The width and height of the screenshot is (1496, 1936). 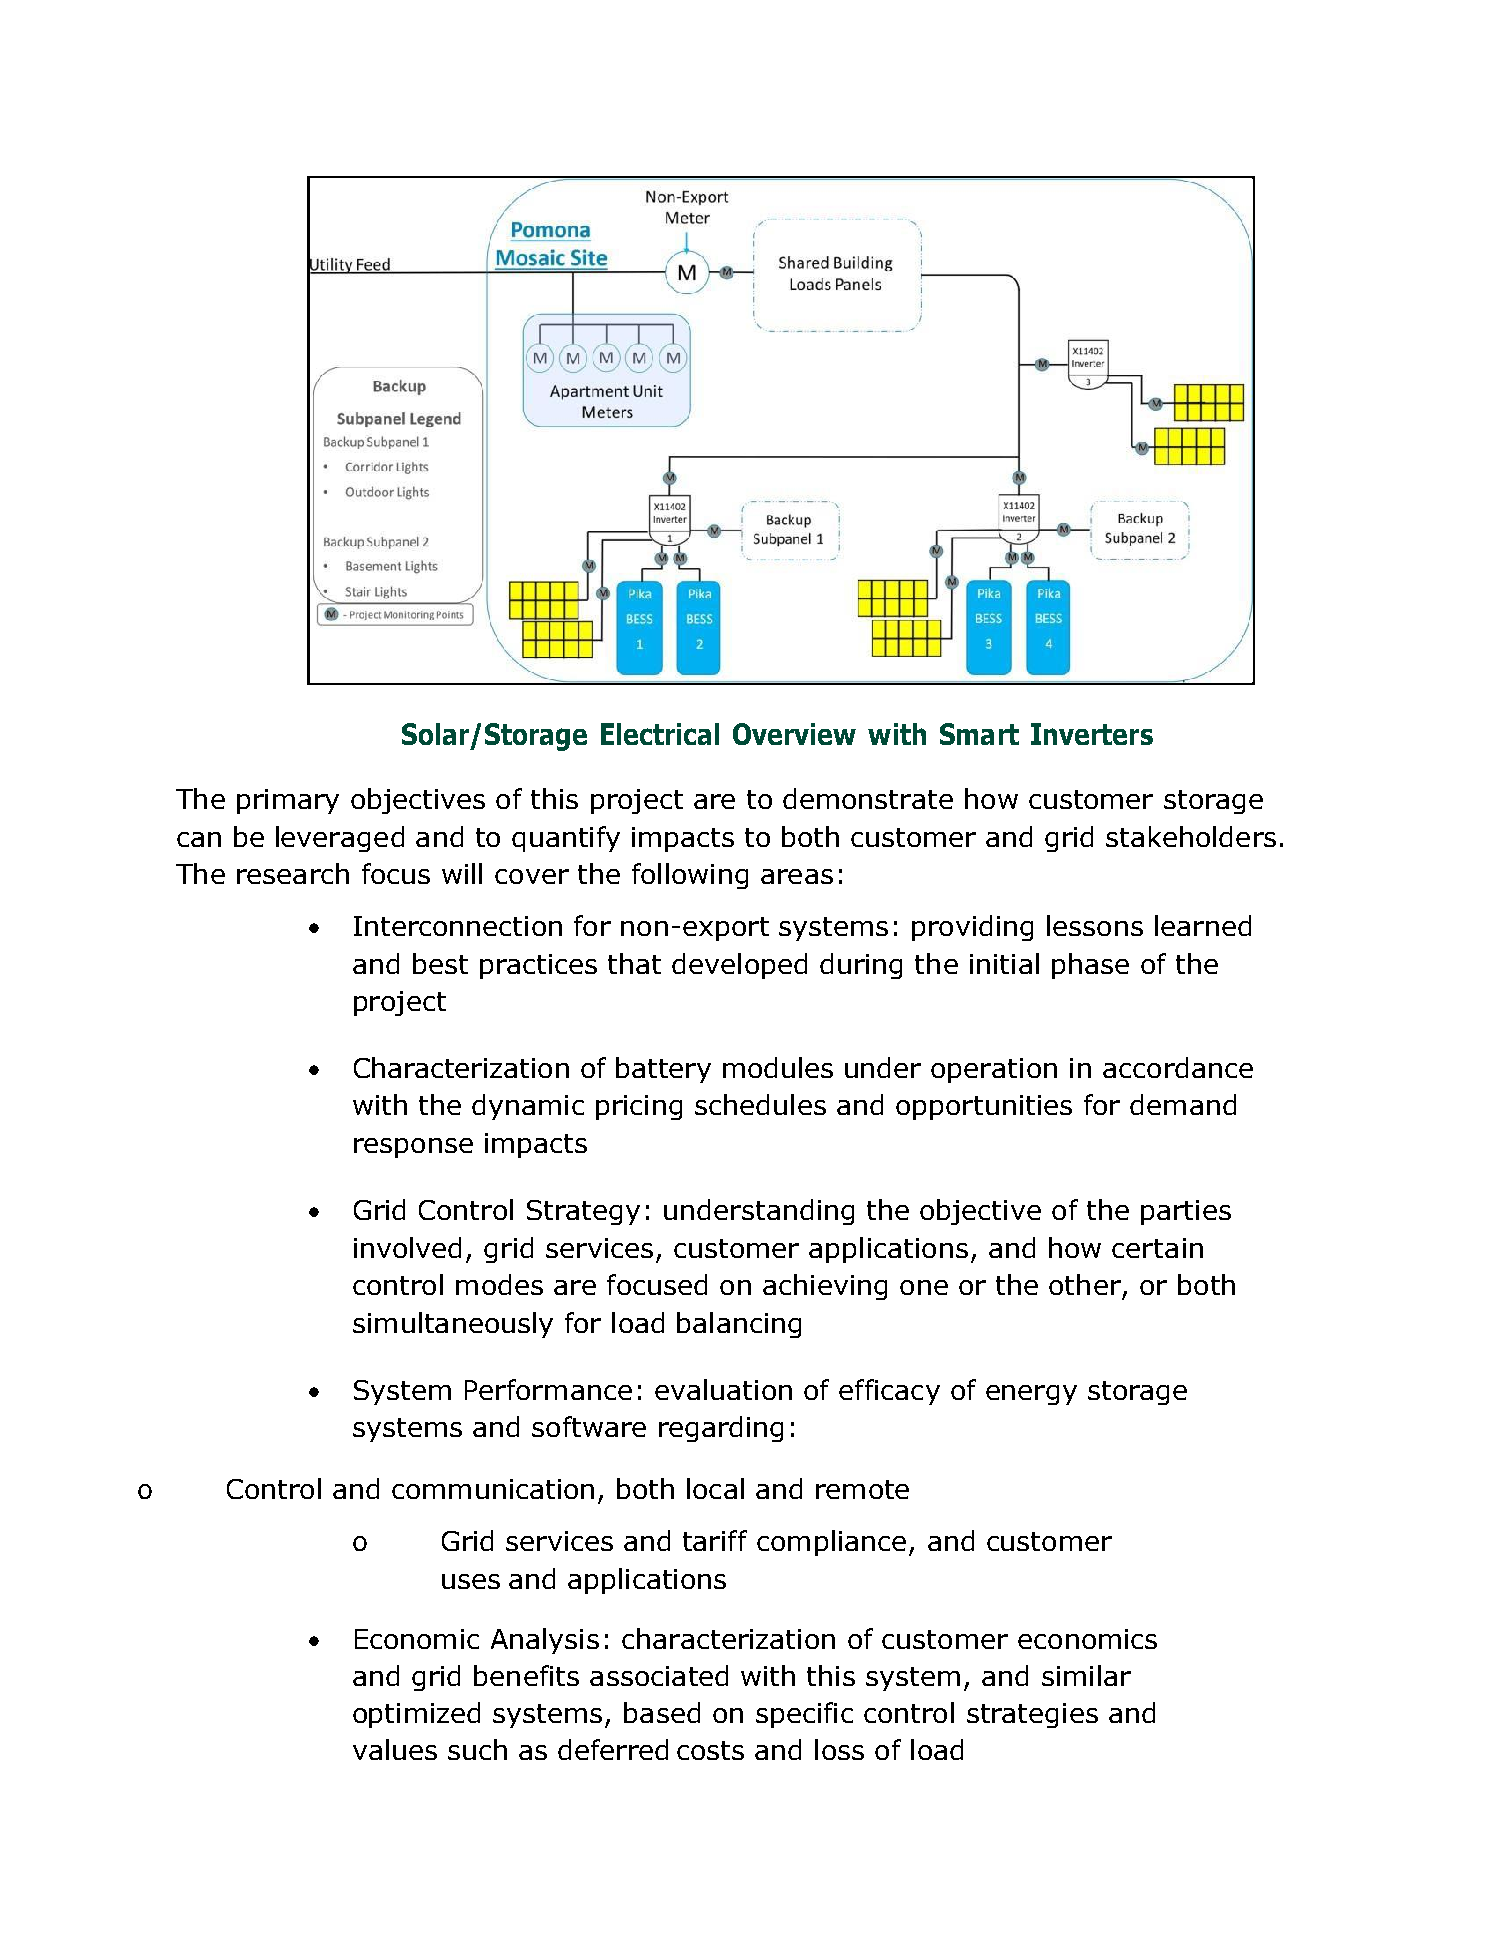 What do you see at coordinates (994, 1070) in the screenshot?
I see `operation` at bounding box center [994, 1070].
